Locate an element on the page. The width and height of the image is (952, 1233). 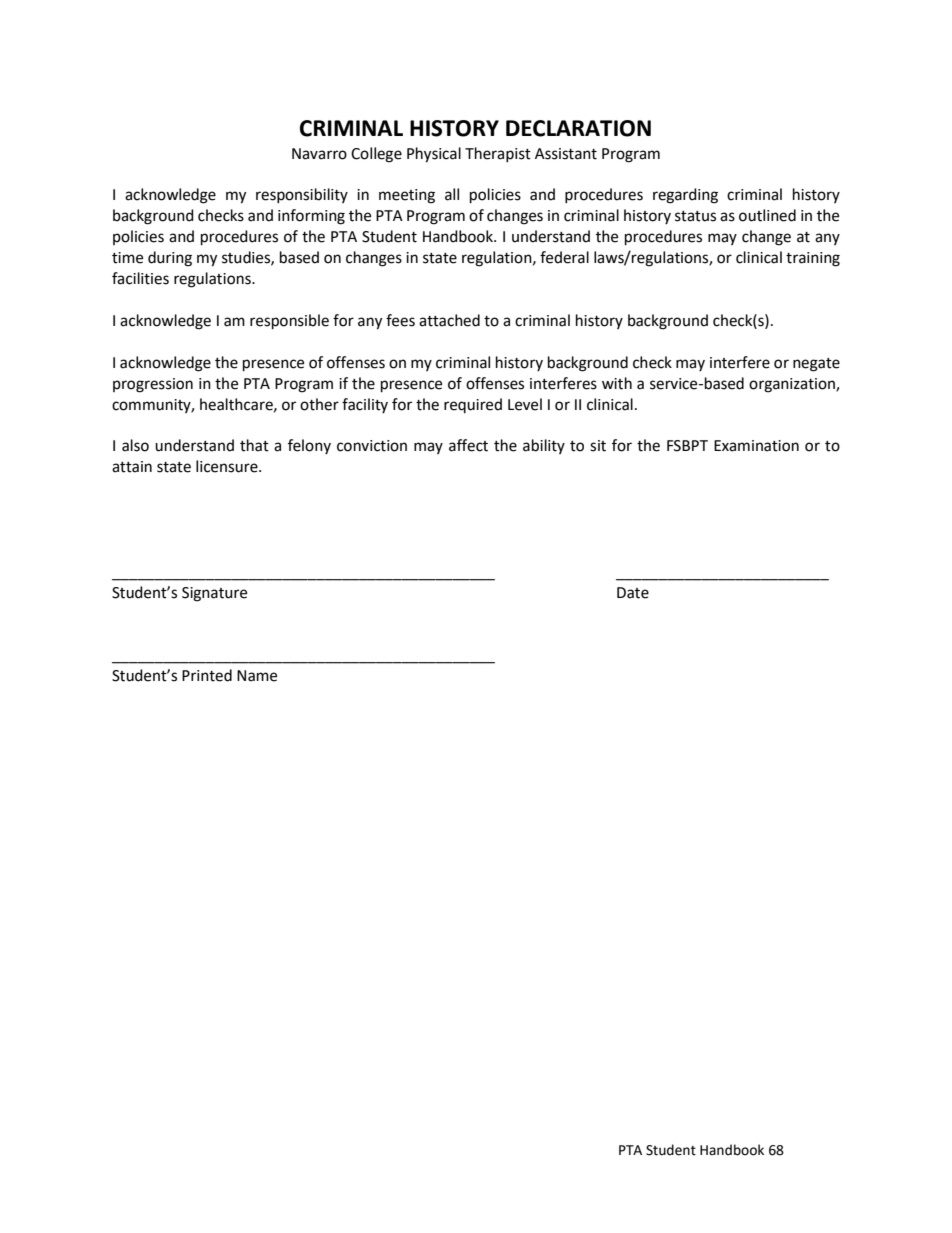
Date is located at coordinates (633, 593).
